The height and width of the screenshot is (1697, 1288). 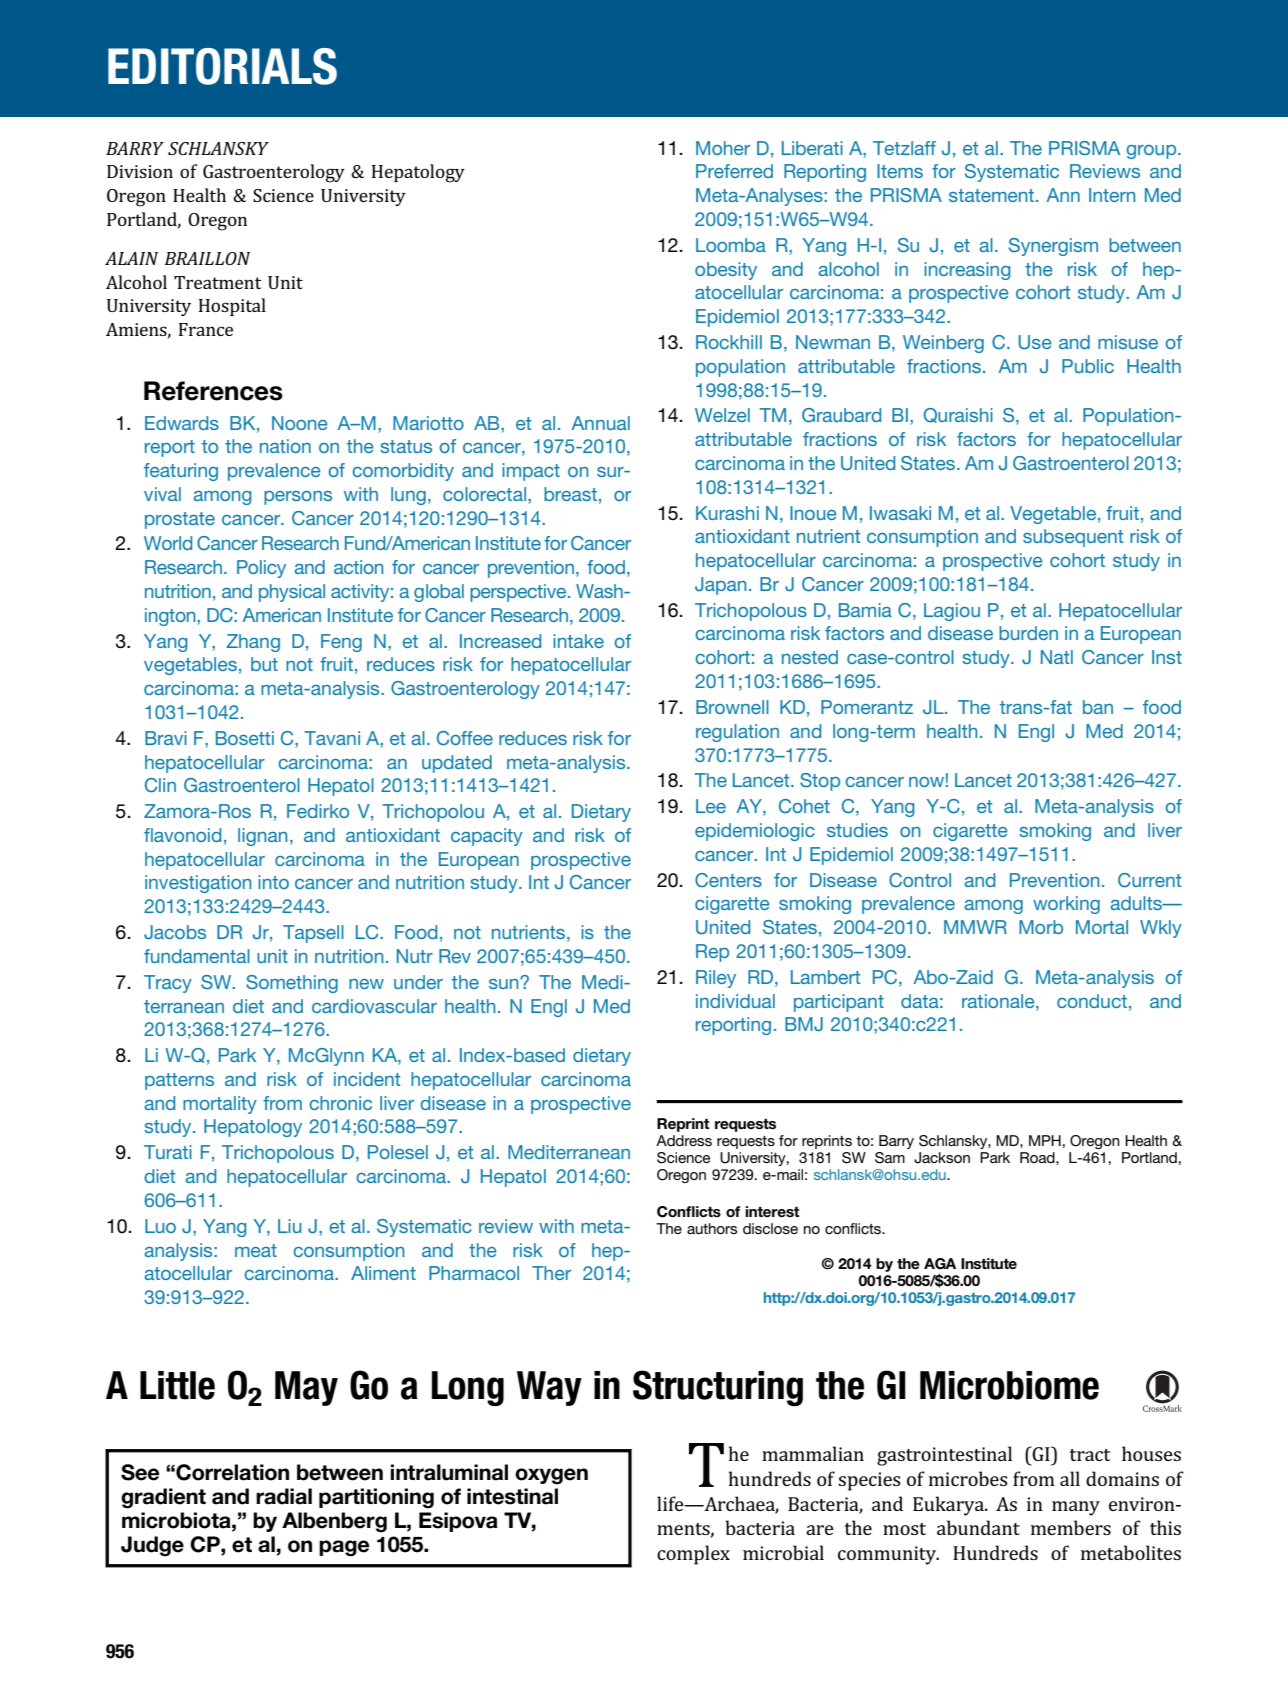 I want to click on complex, so click(x=693, y=1555).
